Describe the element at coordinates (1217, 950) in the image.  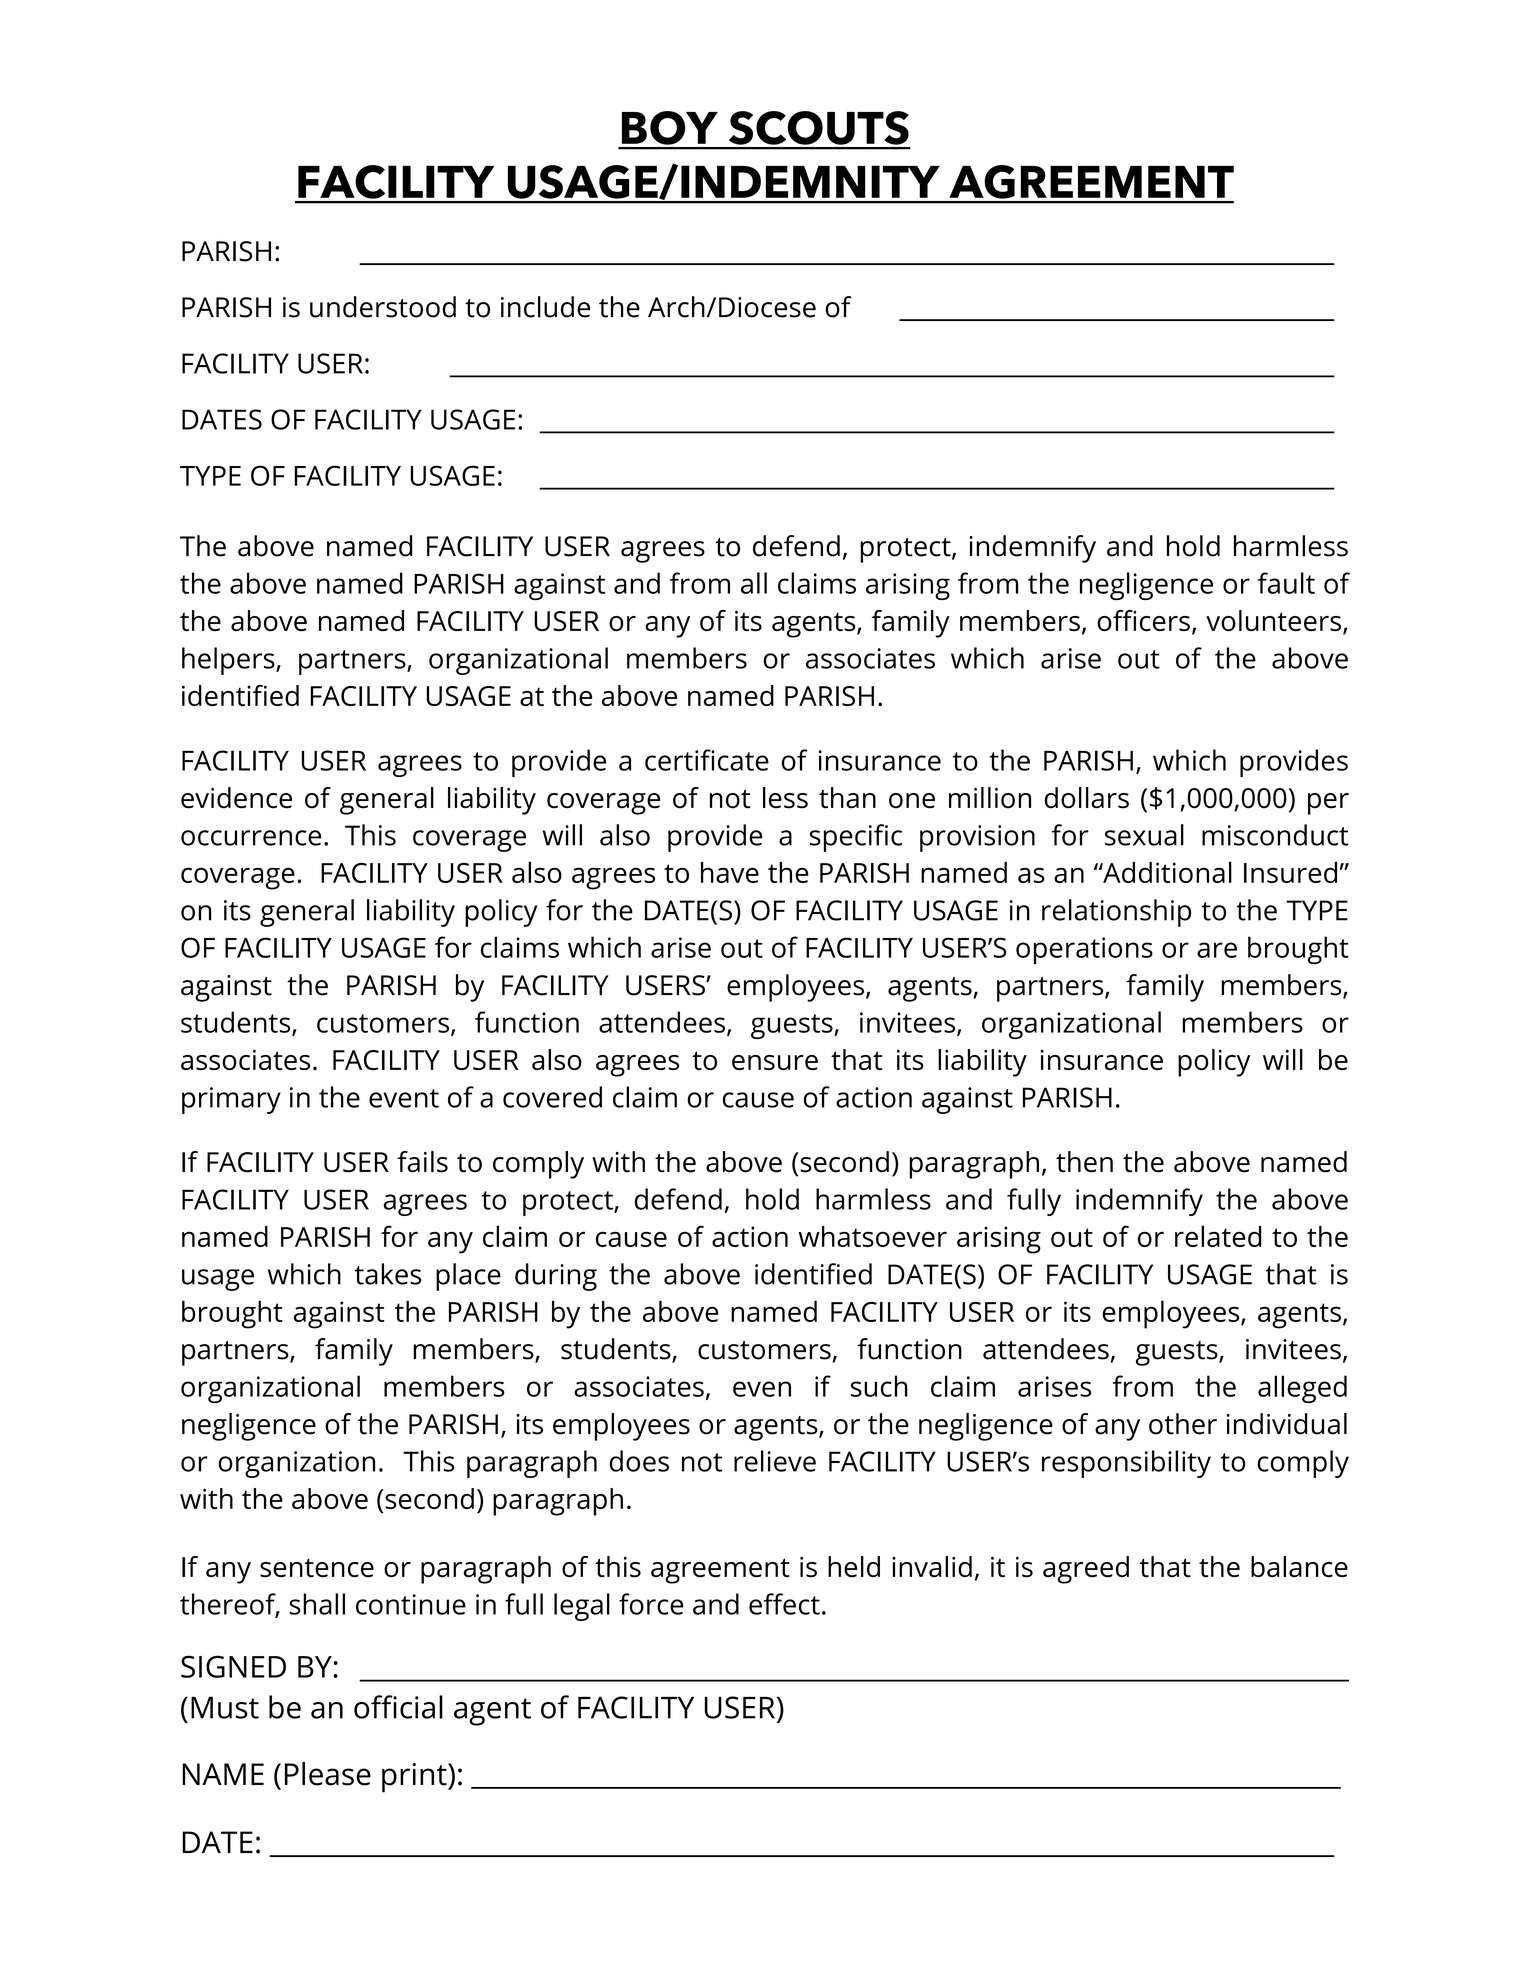
I see `are` at that location.
